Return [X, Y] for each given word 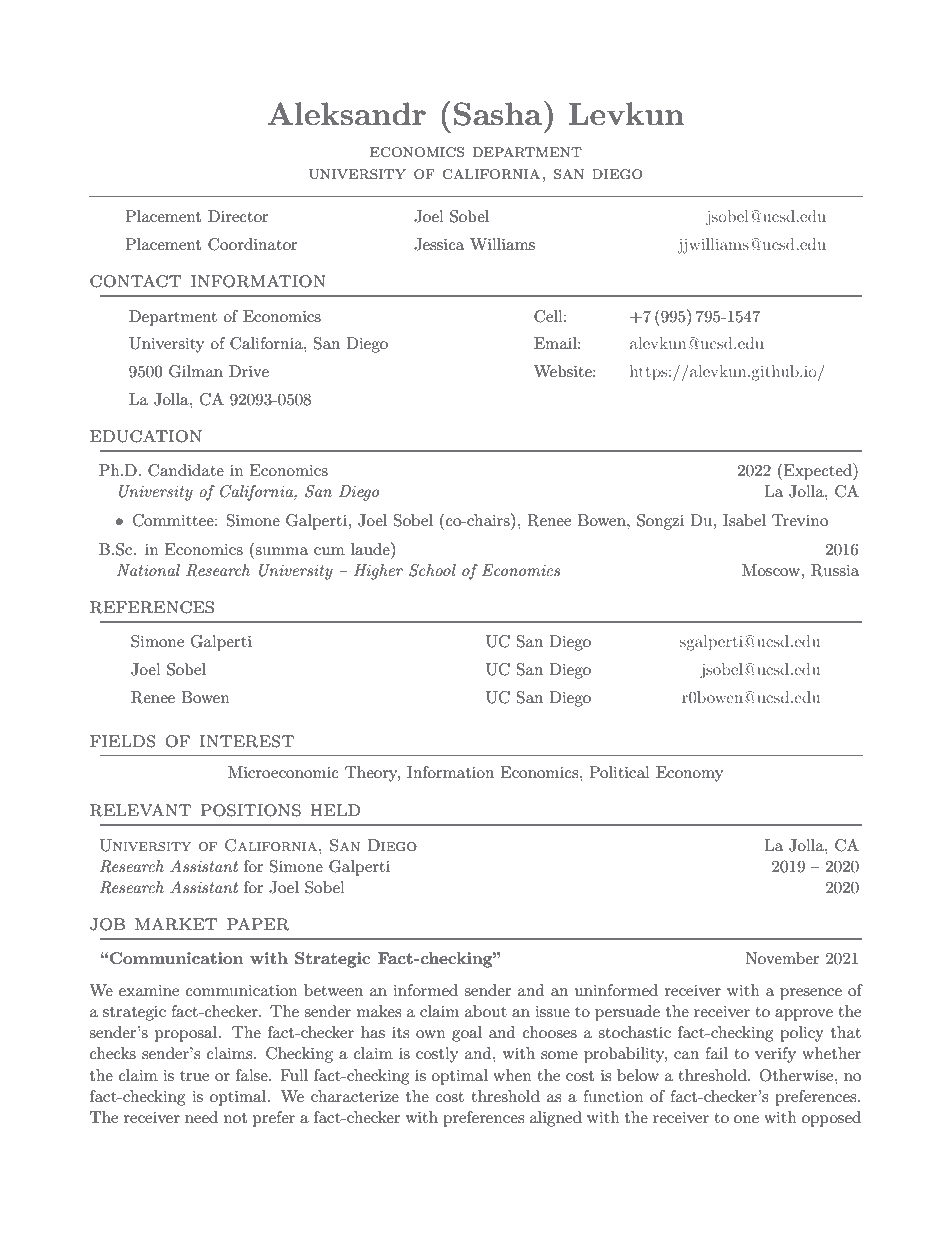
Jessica [439, 244]
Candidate [186, 470]
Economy [689, 774]
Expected [819, 471]
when [512, 1075]
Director [238, 216]
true [194, 1076]
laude [371, 548]
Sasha [499, 113]
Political [619, 772]
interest [247, 741]
